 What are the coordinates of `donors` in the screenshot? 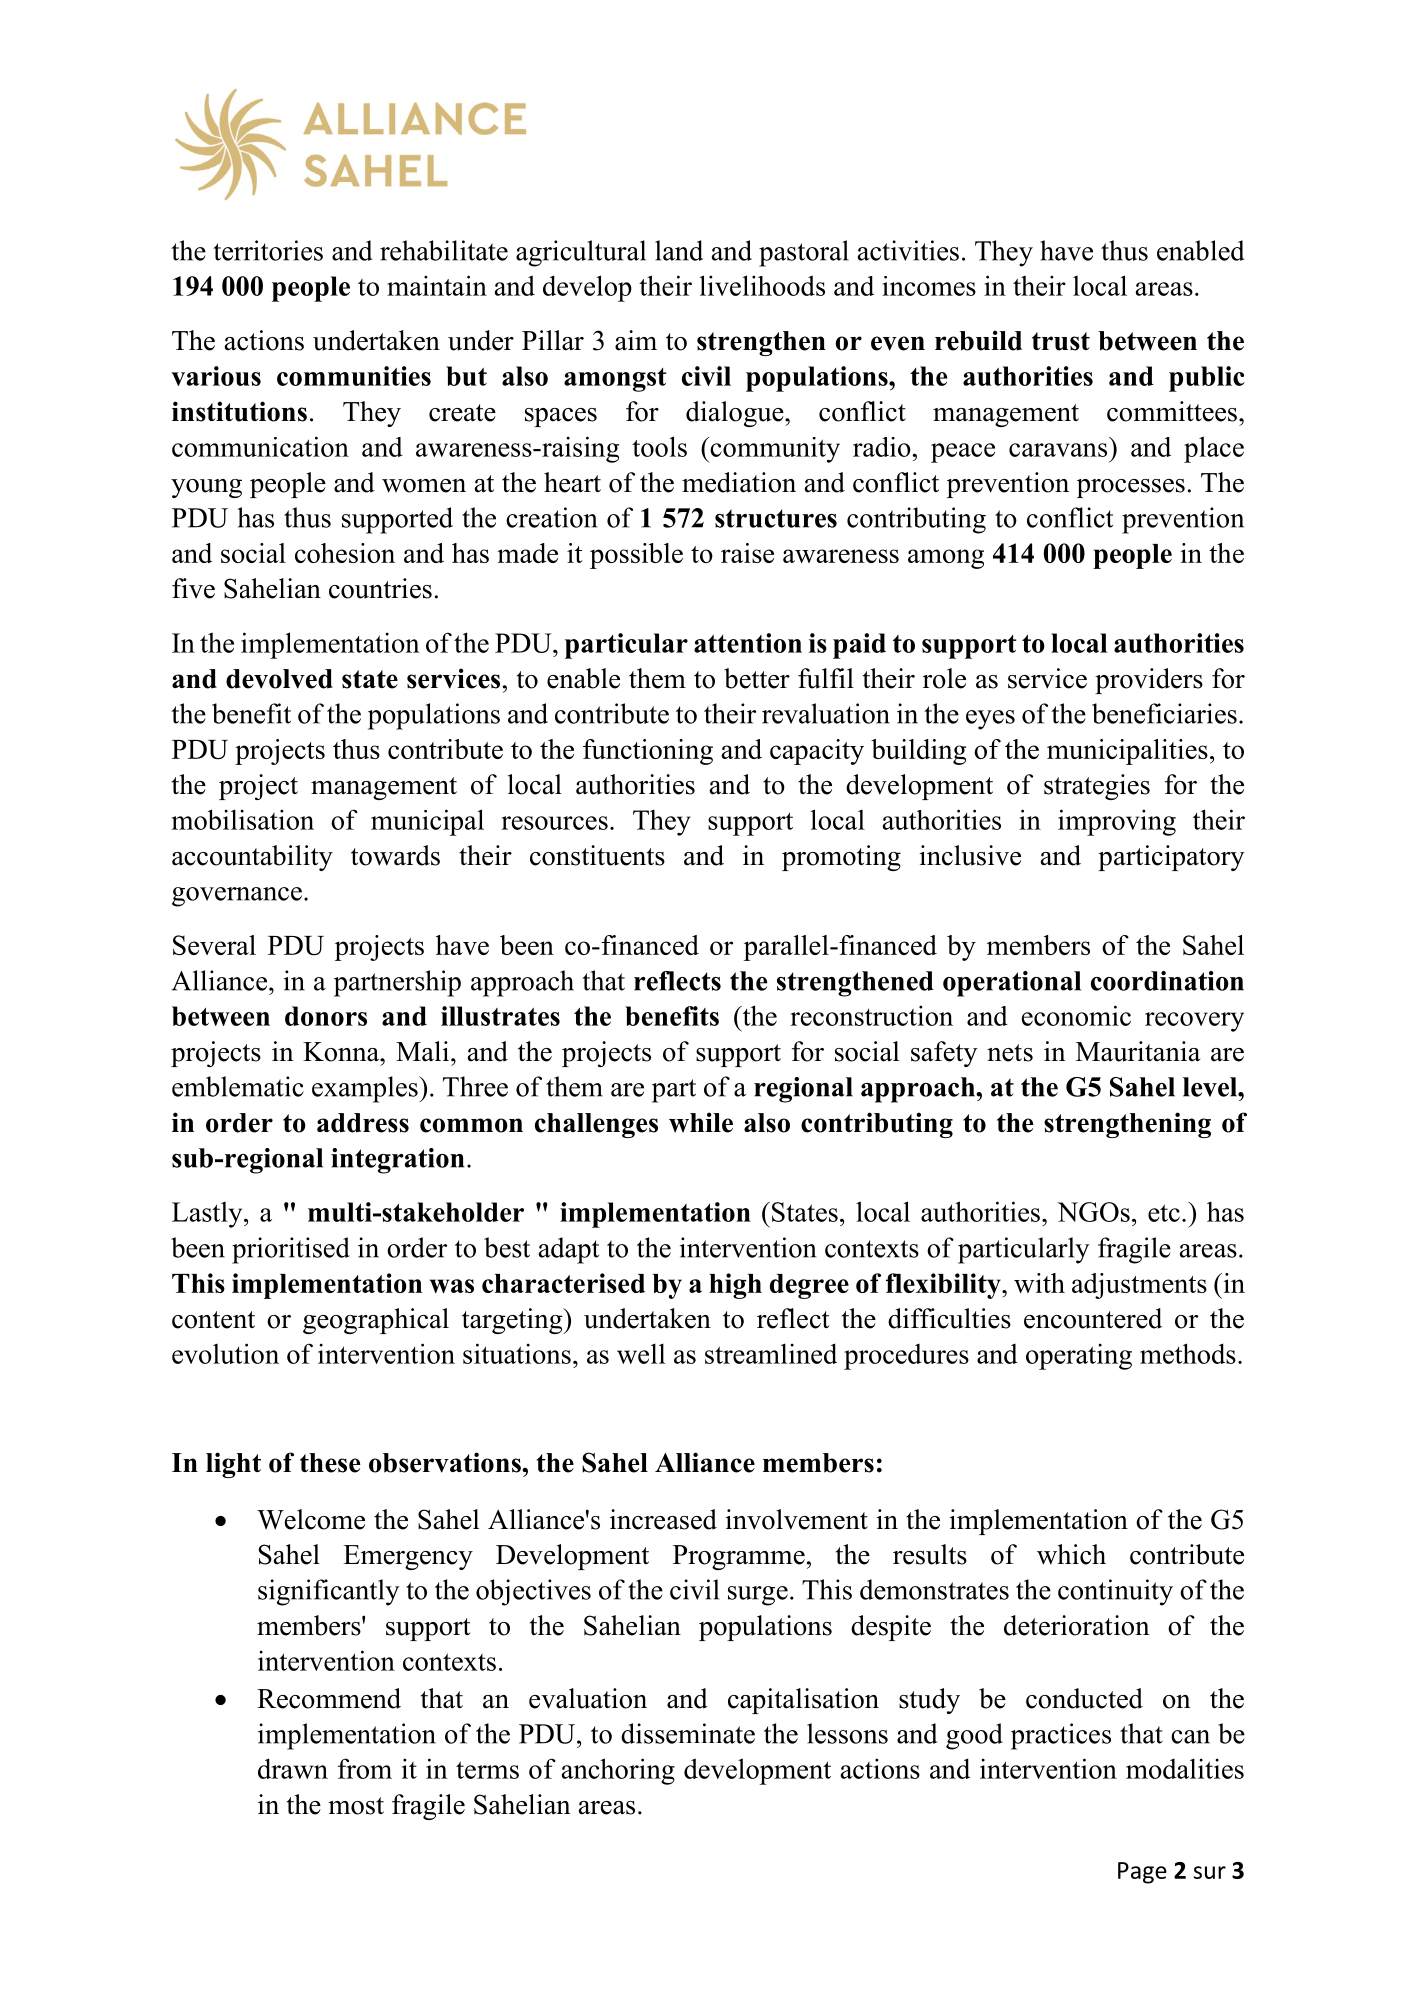 It's located at (326, 1016).
